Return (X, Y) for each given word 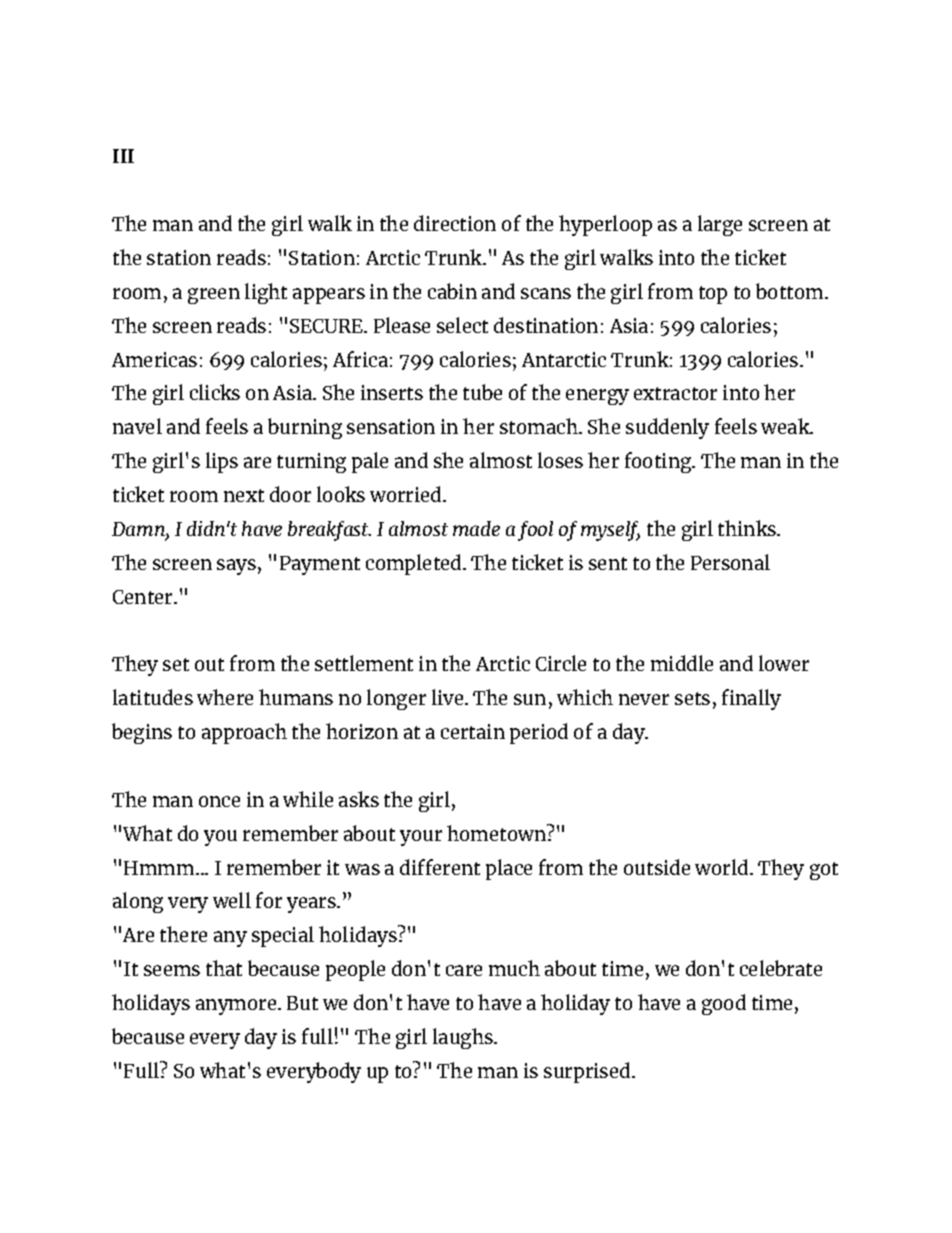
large (720, 225)
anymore (237, 1007)
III (123, 156)
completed (415, 564)
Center (144, 597)
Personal (730, 562)
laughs (464, 1038)
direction (455, 223)
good (724, 1004)
